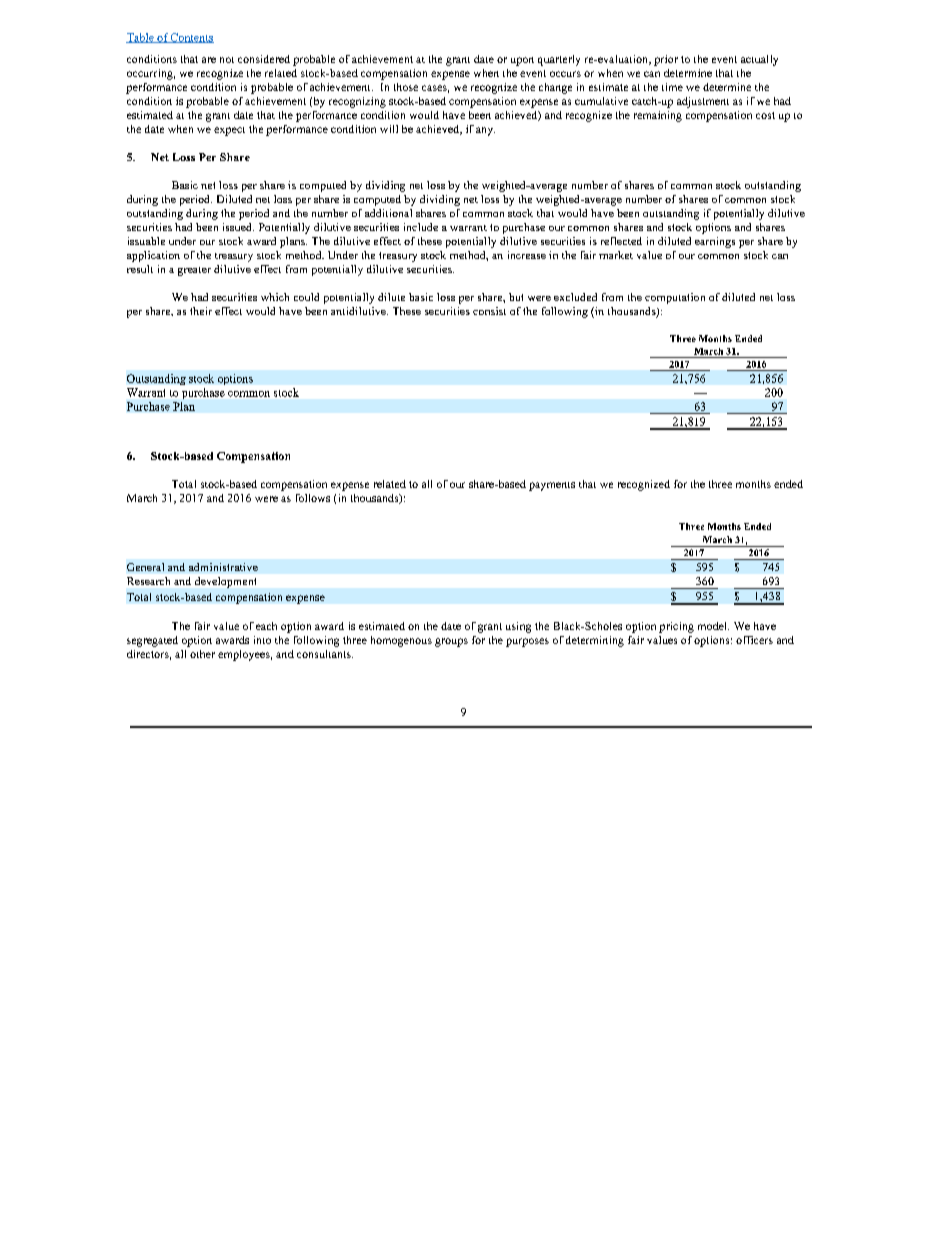 The height and width of the screenshot is (1233, 952). Describe the element at coordinates (227, 60) in the screenshot. I see `not` at that location.
